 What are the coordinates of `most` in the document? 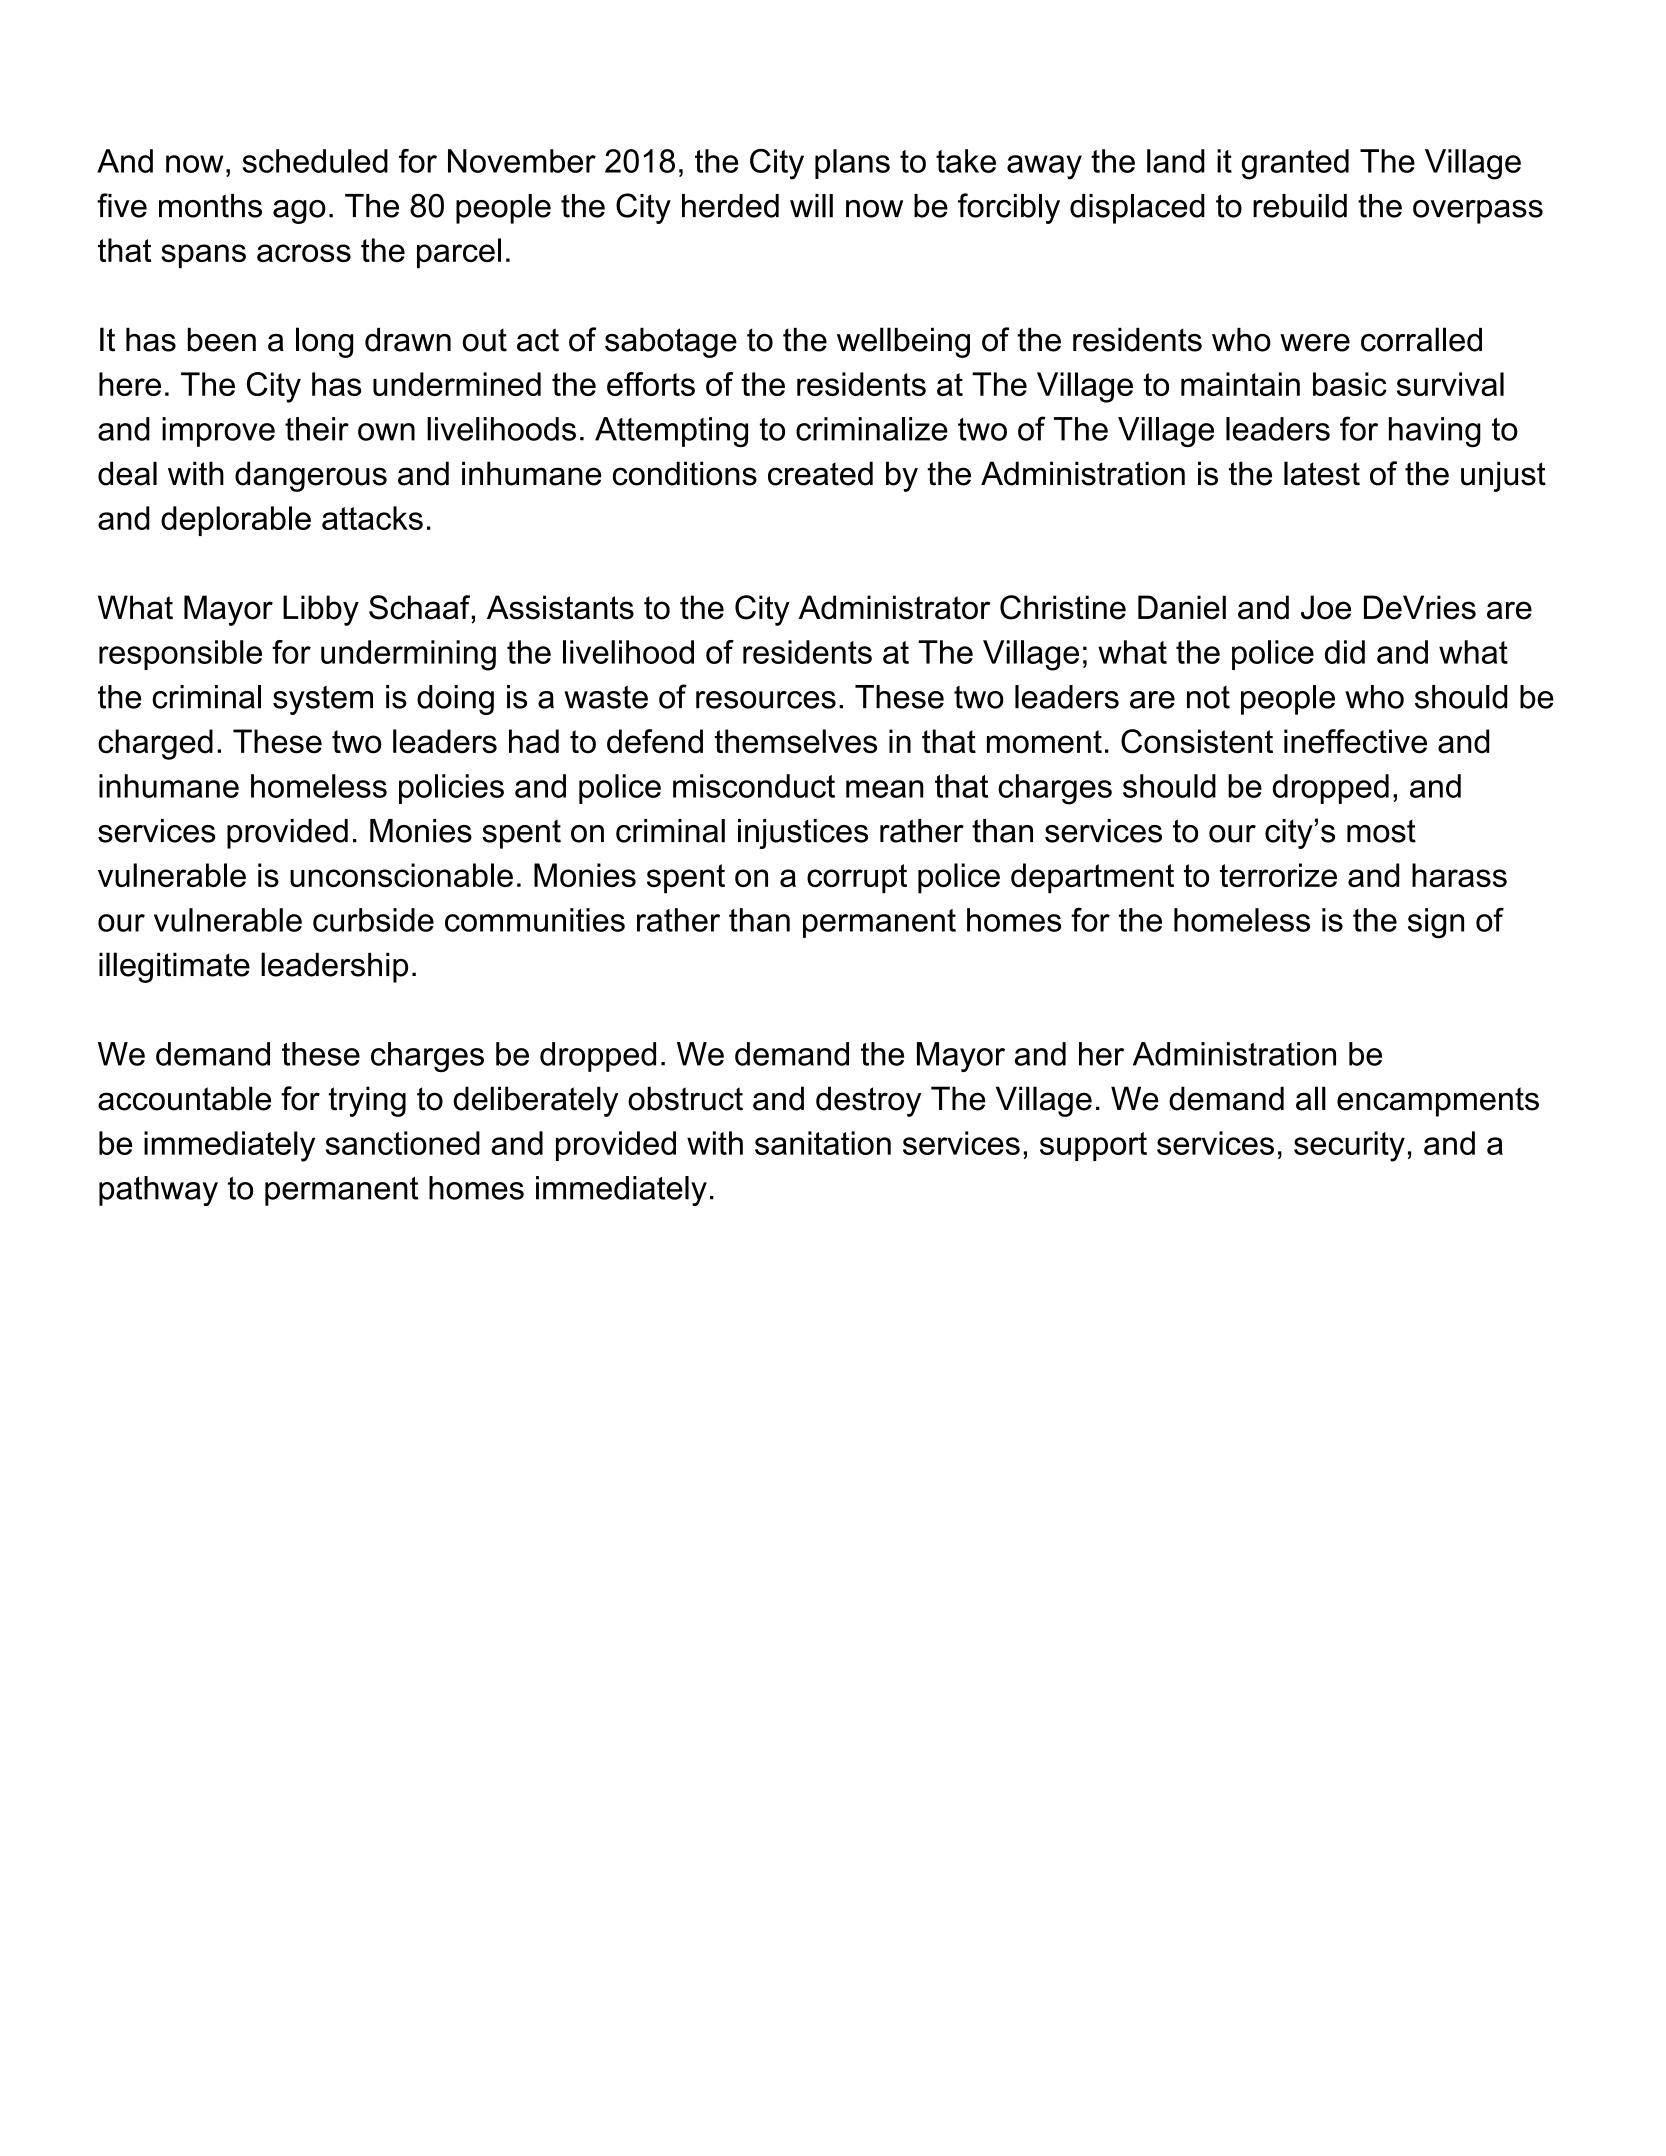 It's located at (1381, 831).
